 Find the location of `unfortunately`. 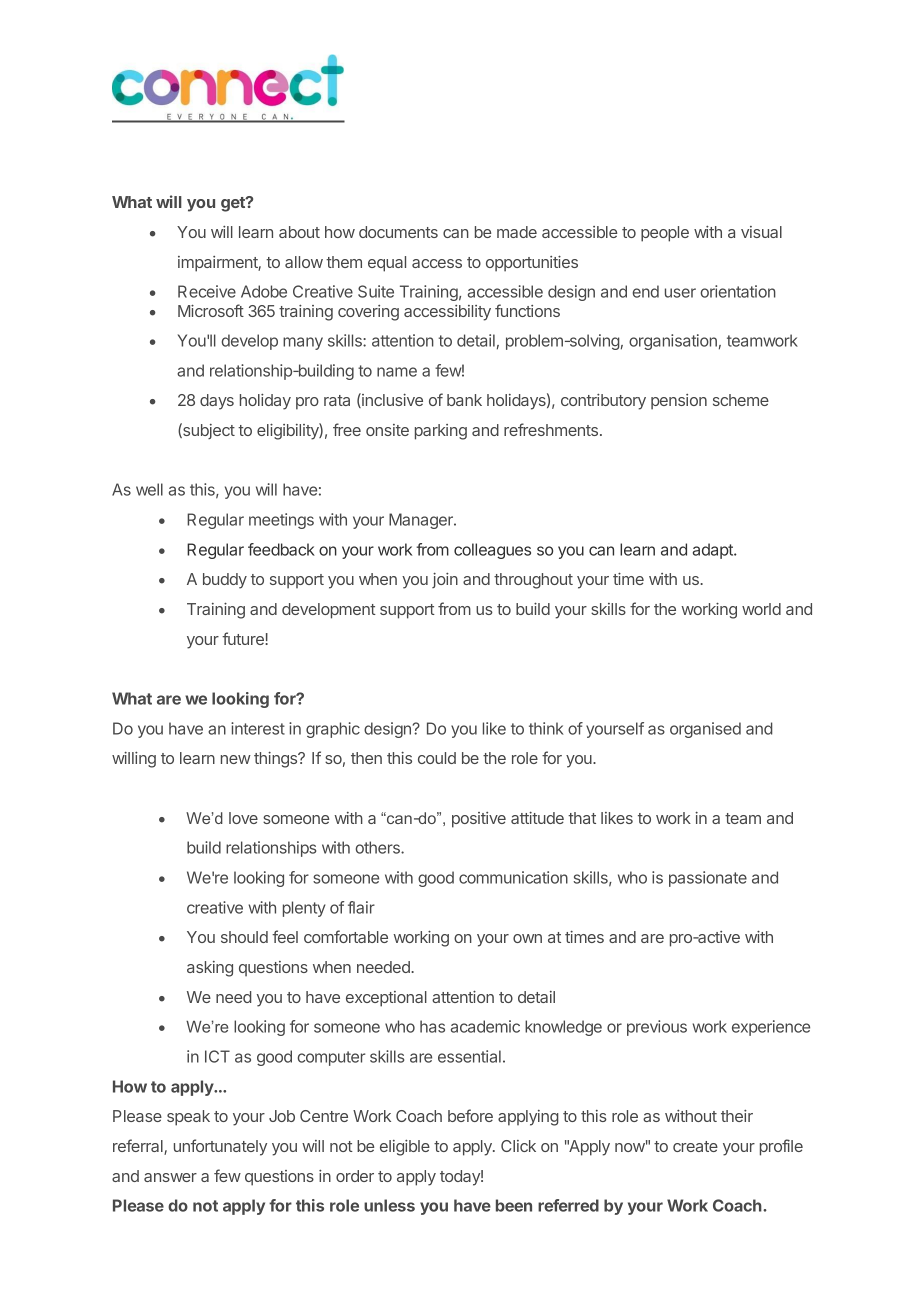

unfortunately is located at coordinates (220, 1147).
